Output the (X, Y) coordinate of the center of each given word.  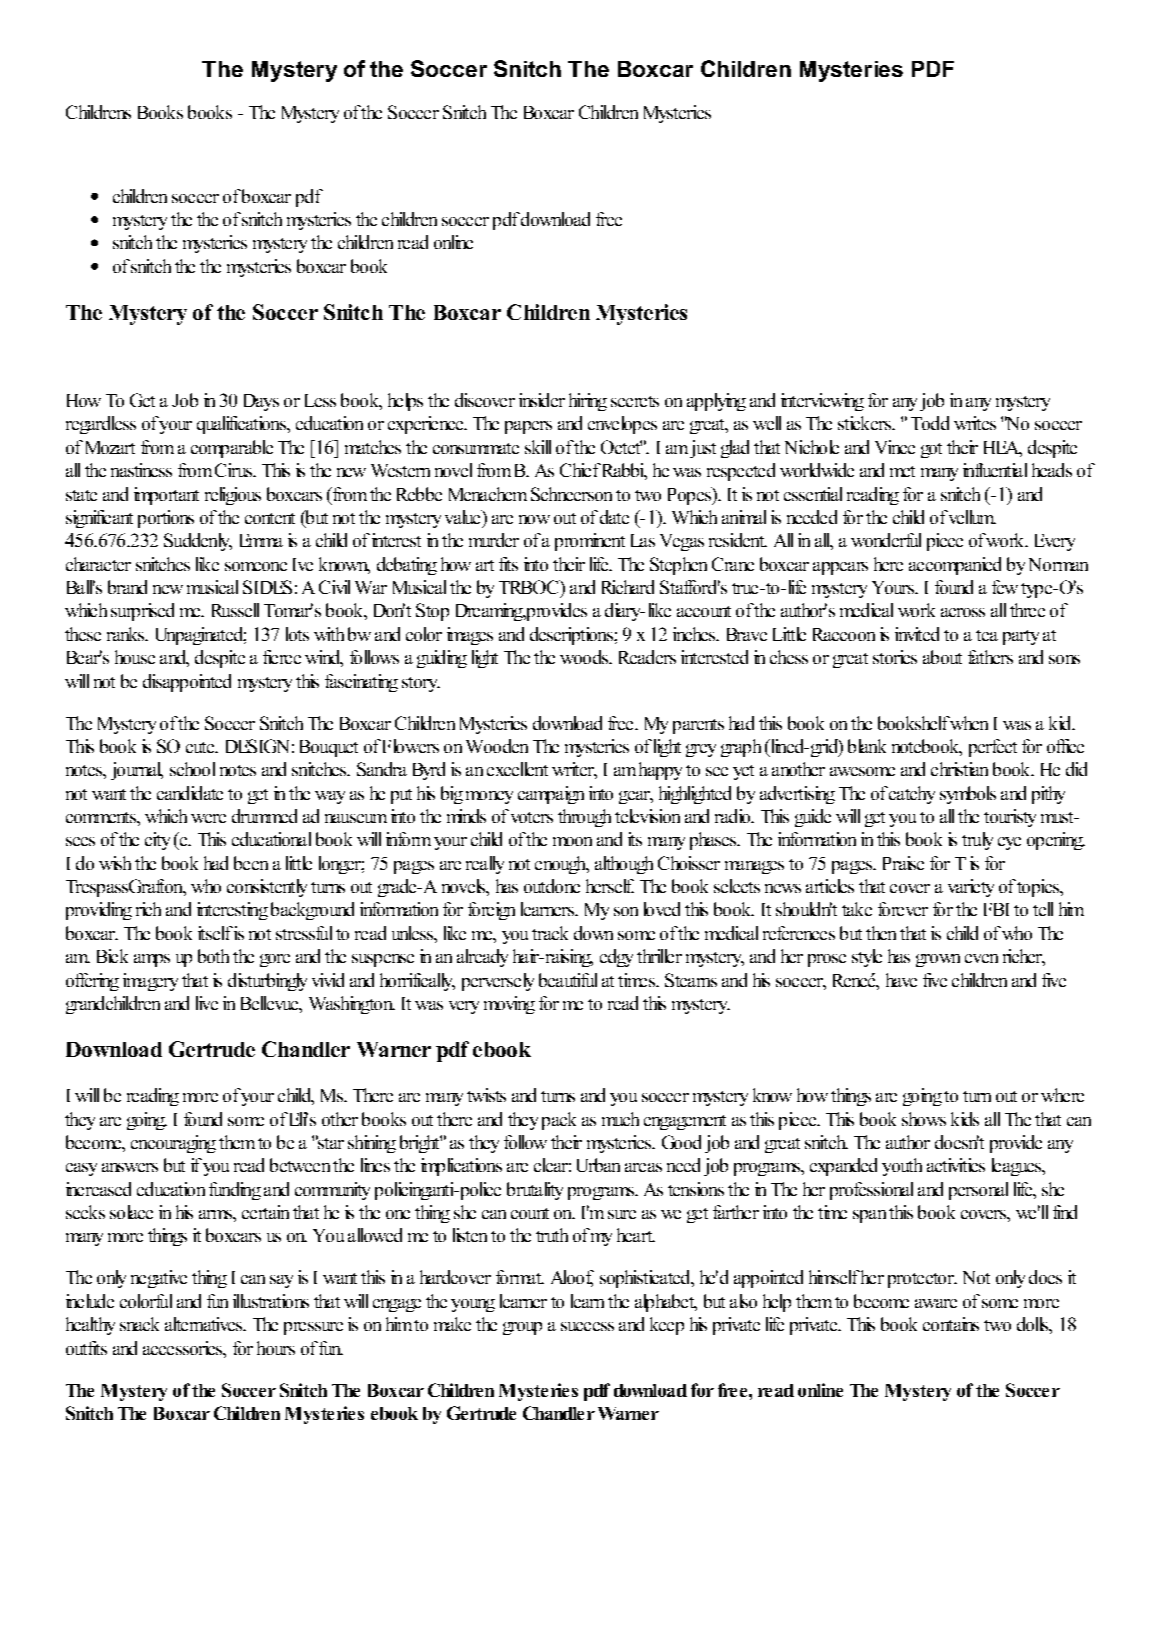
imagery (150, 982)
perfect (993, 748)
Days (261, 402)
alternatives (205, 1324)
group (522, 1328)
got (931, 450)
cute (201, 747)
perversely (498, 982)
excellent (517, 769)
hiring (588, 402)
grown (938, 960)
